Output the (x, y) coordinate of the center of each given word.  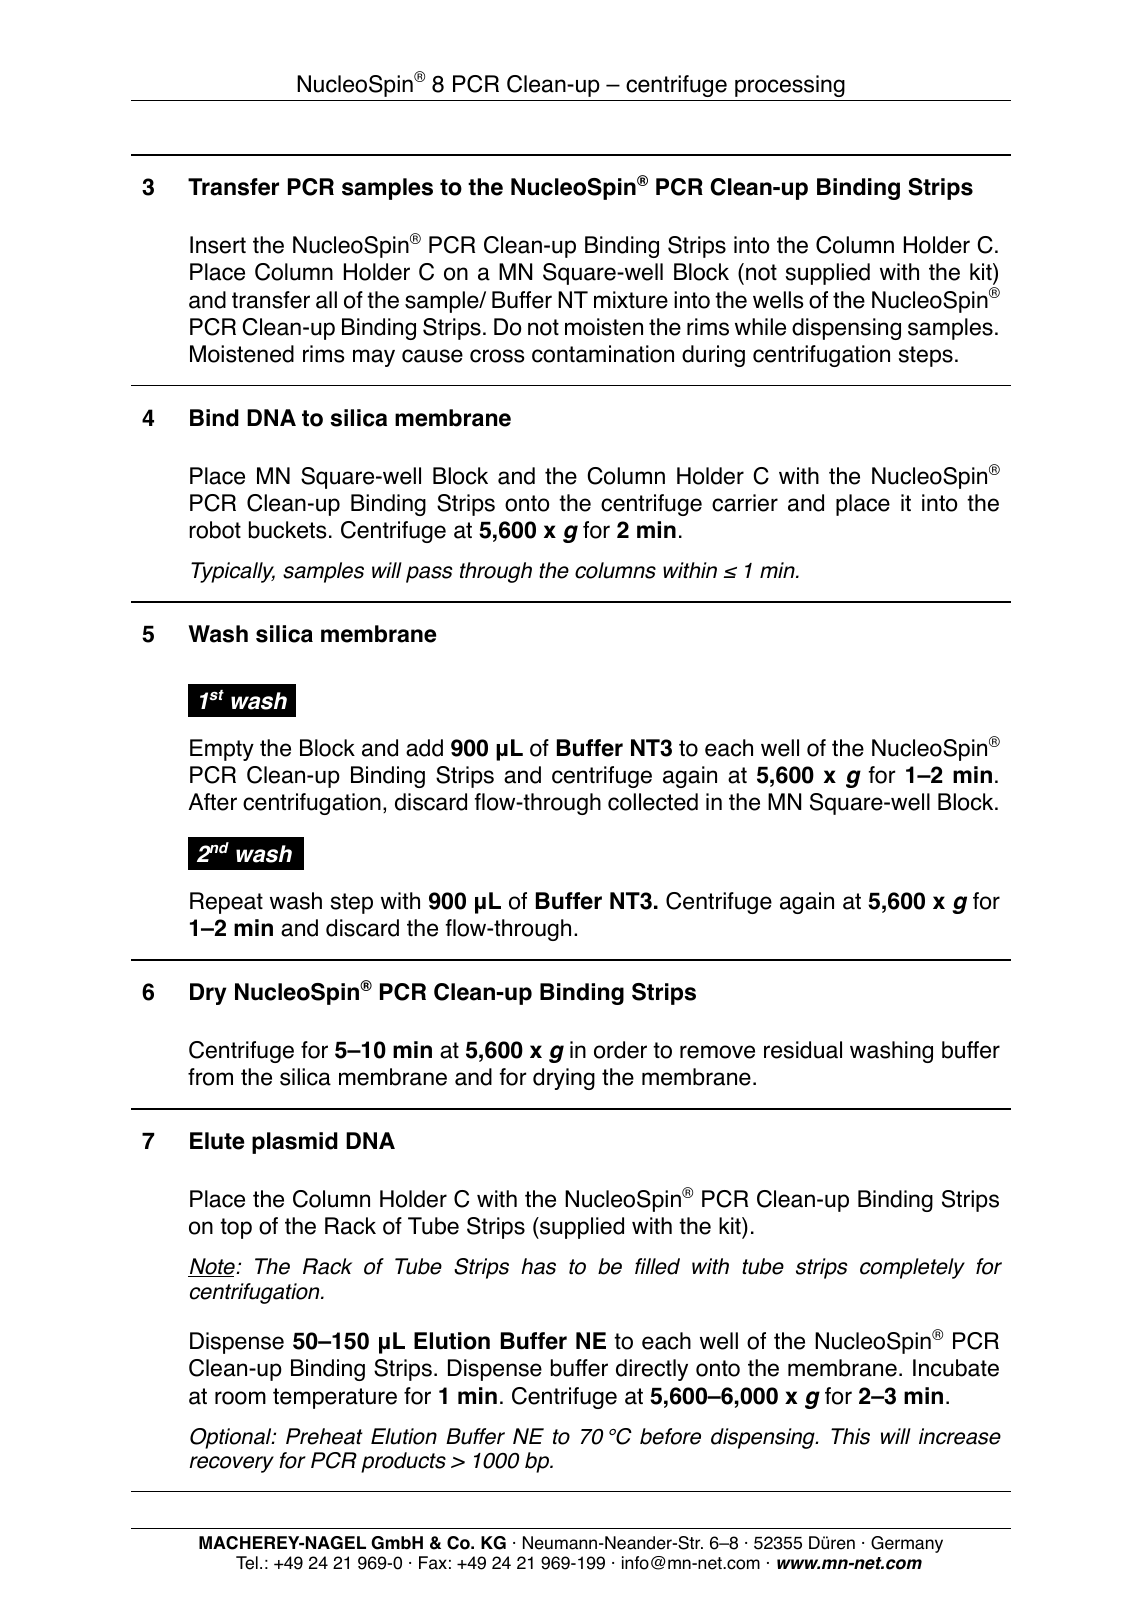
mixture (631, 300)
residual (803, 1050)
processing (790, 86)
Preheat (324, 1436)
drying (564, 1079)
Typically (233, 572)
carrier (745, 503)
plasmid (295, 1143)
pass (429, 574)
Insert (218, 245)
